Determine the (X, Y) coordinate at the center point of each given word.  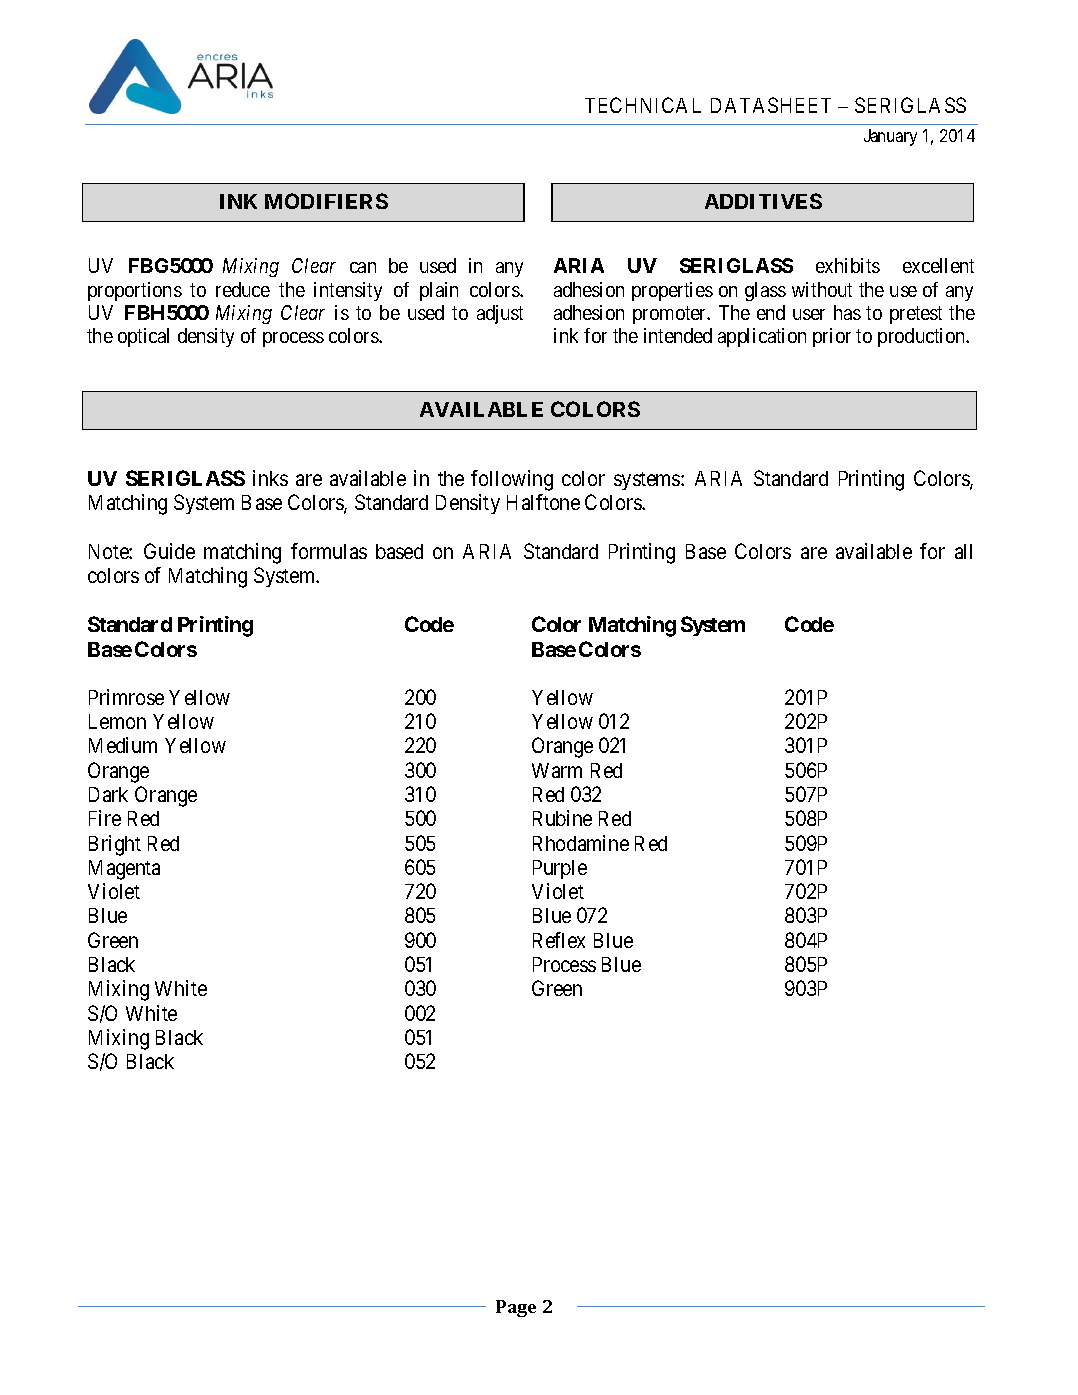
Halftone (543, 502)
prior (832, 337)
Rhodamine (581, 843)
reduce (243, 289)
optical (143, 337)
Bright (115, 845)
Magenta (124, 870)
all (963, 551)
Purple (560, 869)
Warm (557, 770)
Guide (169, 551)
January (890, 137)
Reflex (559, 940)
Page (516, 1308)
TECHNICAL (643, 105)
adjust (500, 314)
